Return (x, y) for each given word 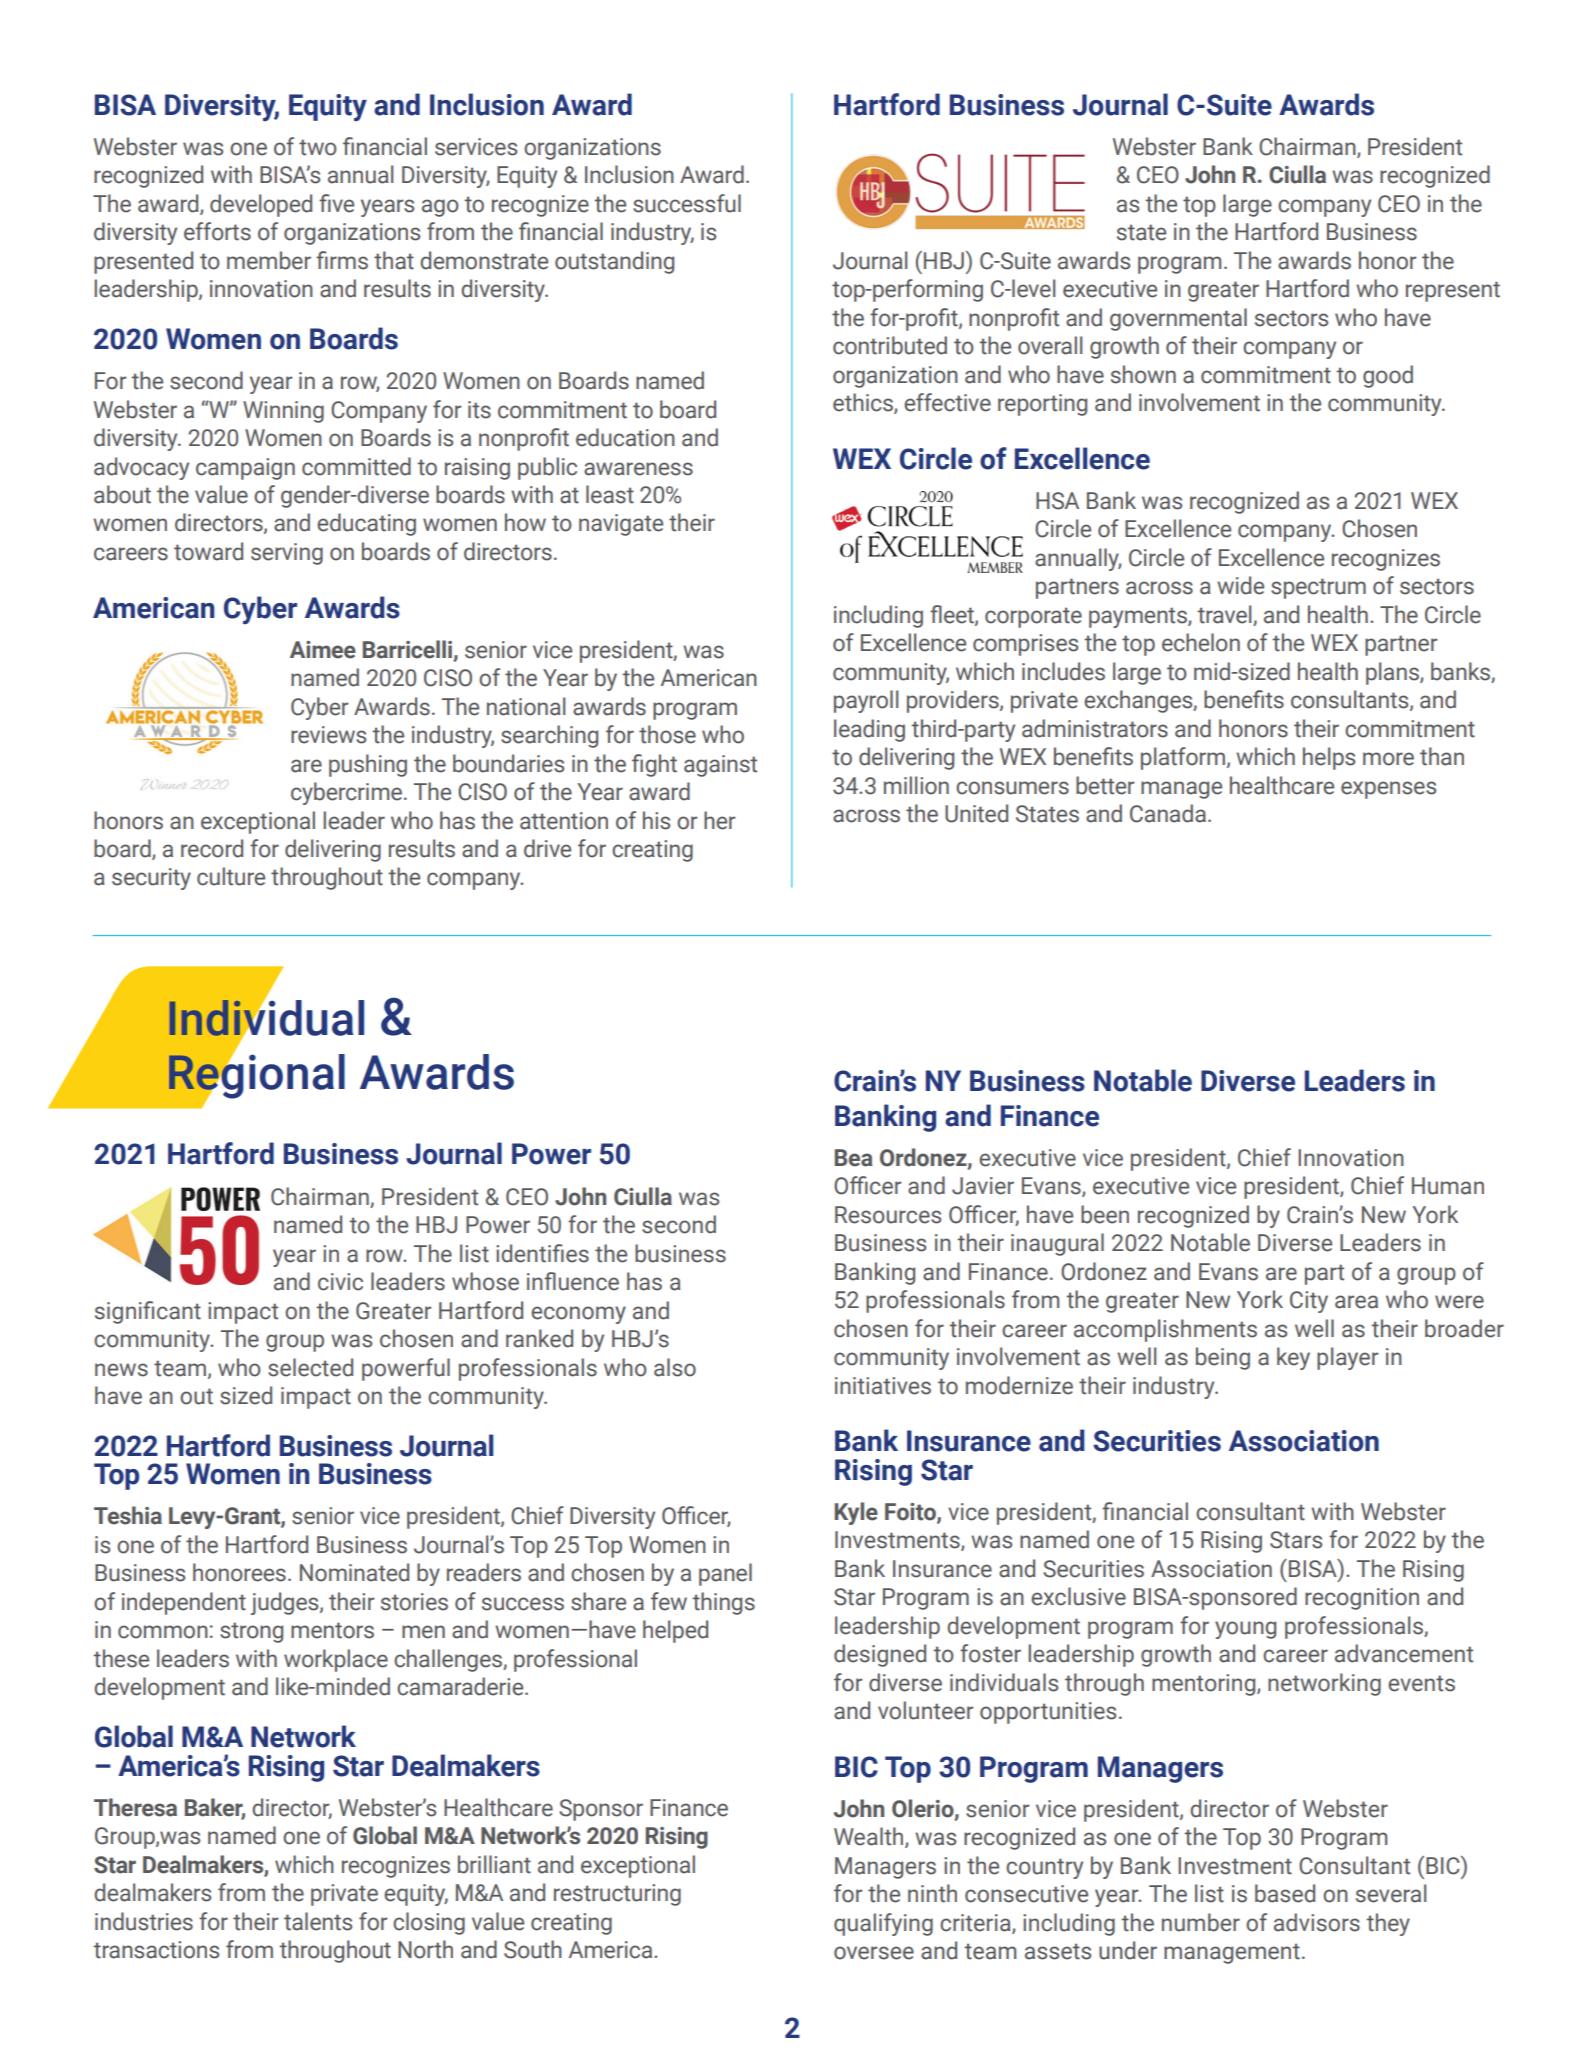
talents (318, 1921)
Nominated (354, 1572)
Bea (854, 1158)
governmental (1178, 319)
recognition (1362, 1599)
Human (1448, 1186)
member (269, 260)
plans (1393, 673)
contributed (890, 345)
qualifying (883, 1924)
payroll (866, 701)
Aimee (323, 650)
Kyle (856, 1513)
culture (231, 876)
